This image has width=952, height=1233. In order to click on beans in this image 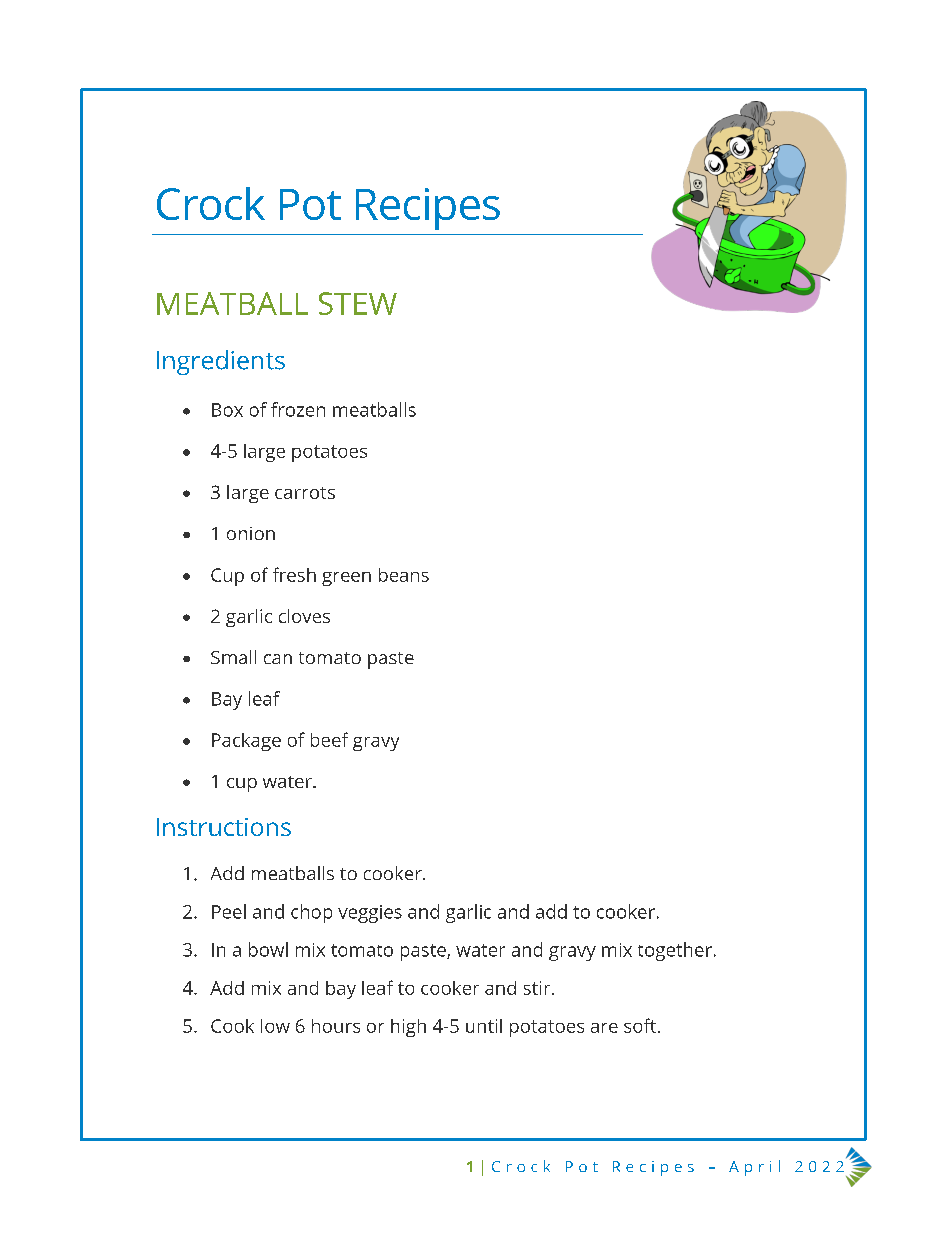, I will do `click(404, 575)`.
